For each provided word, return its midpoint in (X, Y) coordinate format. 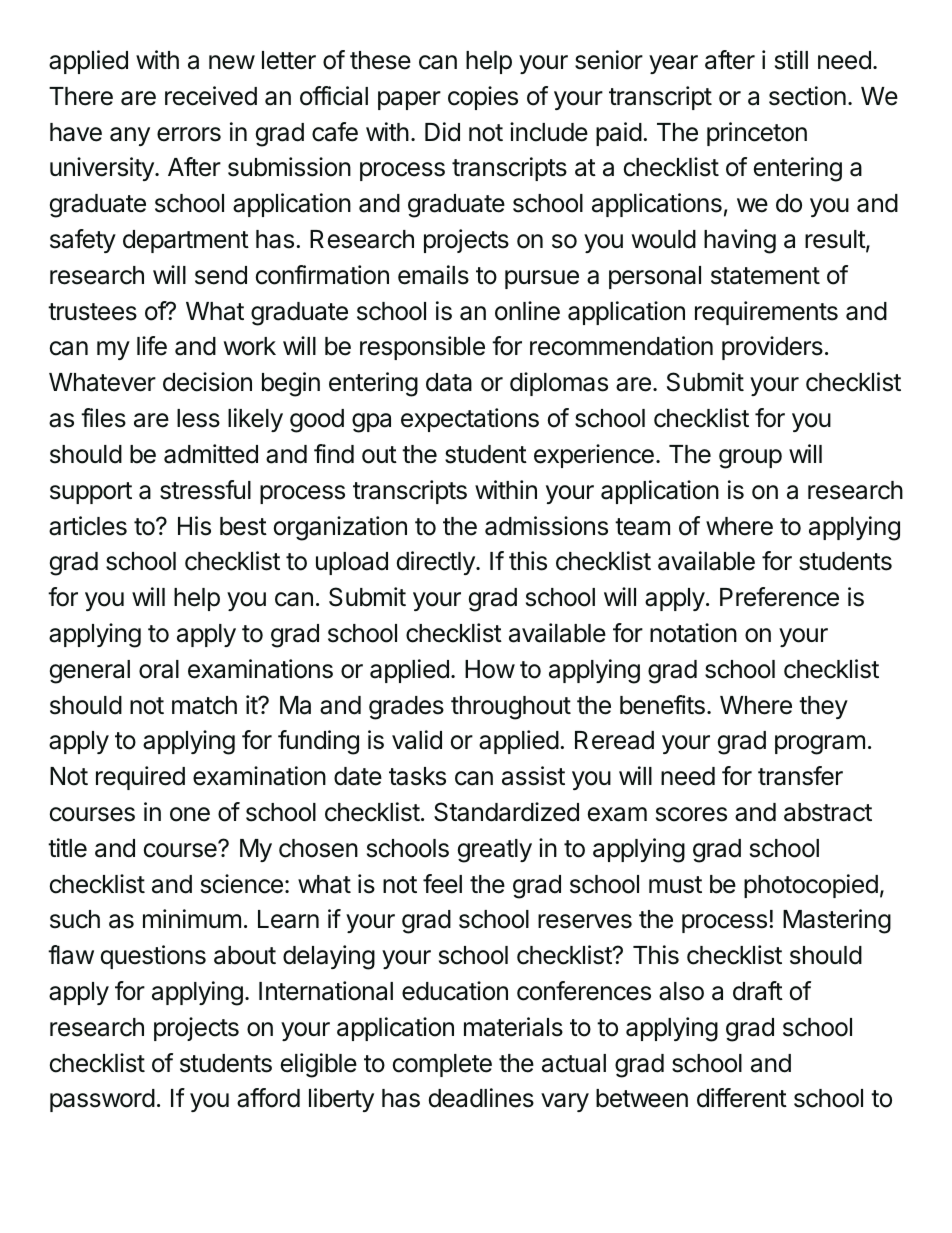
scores (691, 814)
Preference (779, 597)
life (152, 346)
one (190, 814)
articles (88, 526)
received (211, 96)
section (807, 96)
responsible (422, 348)
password (102, 1100)
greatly (495, 851)
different (742, 1098)
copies (483, 98)
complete (442, 1065)
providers (772, 348)
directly (437, 563)
